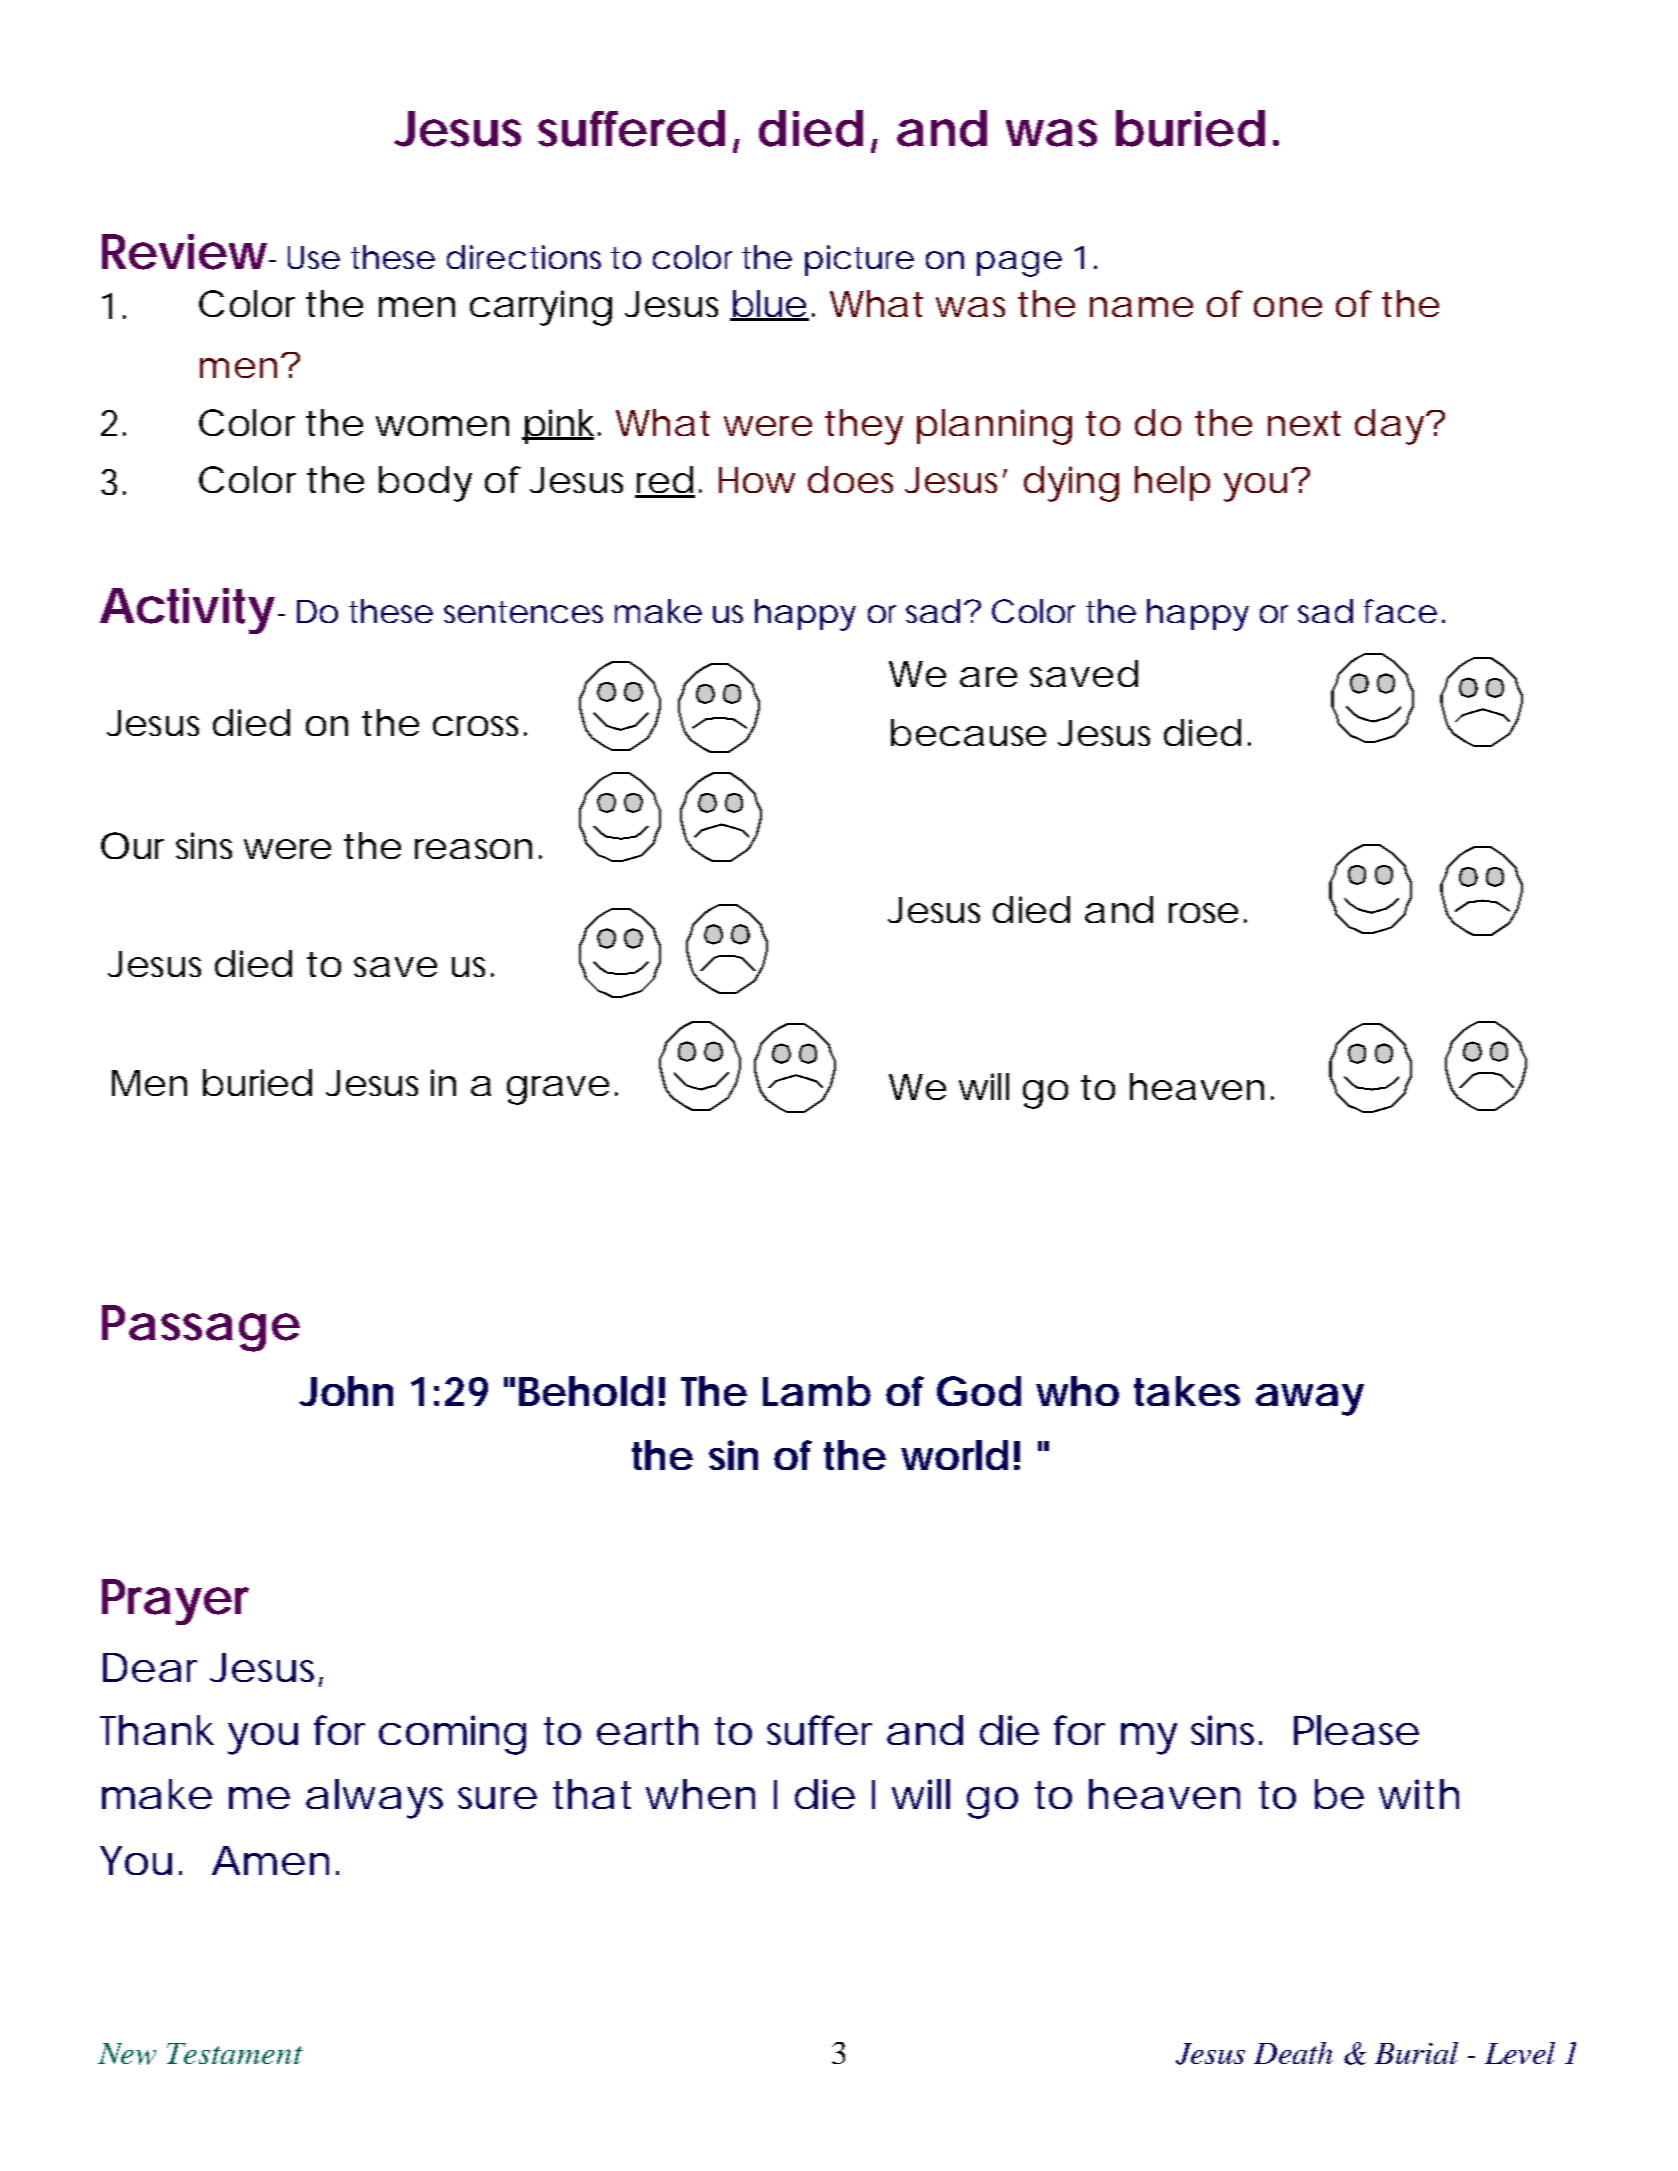  Describe the element at coordinates (127, 2054) in the screenshot. I see `New` at that location.
